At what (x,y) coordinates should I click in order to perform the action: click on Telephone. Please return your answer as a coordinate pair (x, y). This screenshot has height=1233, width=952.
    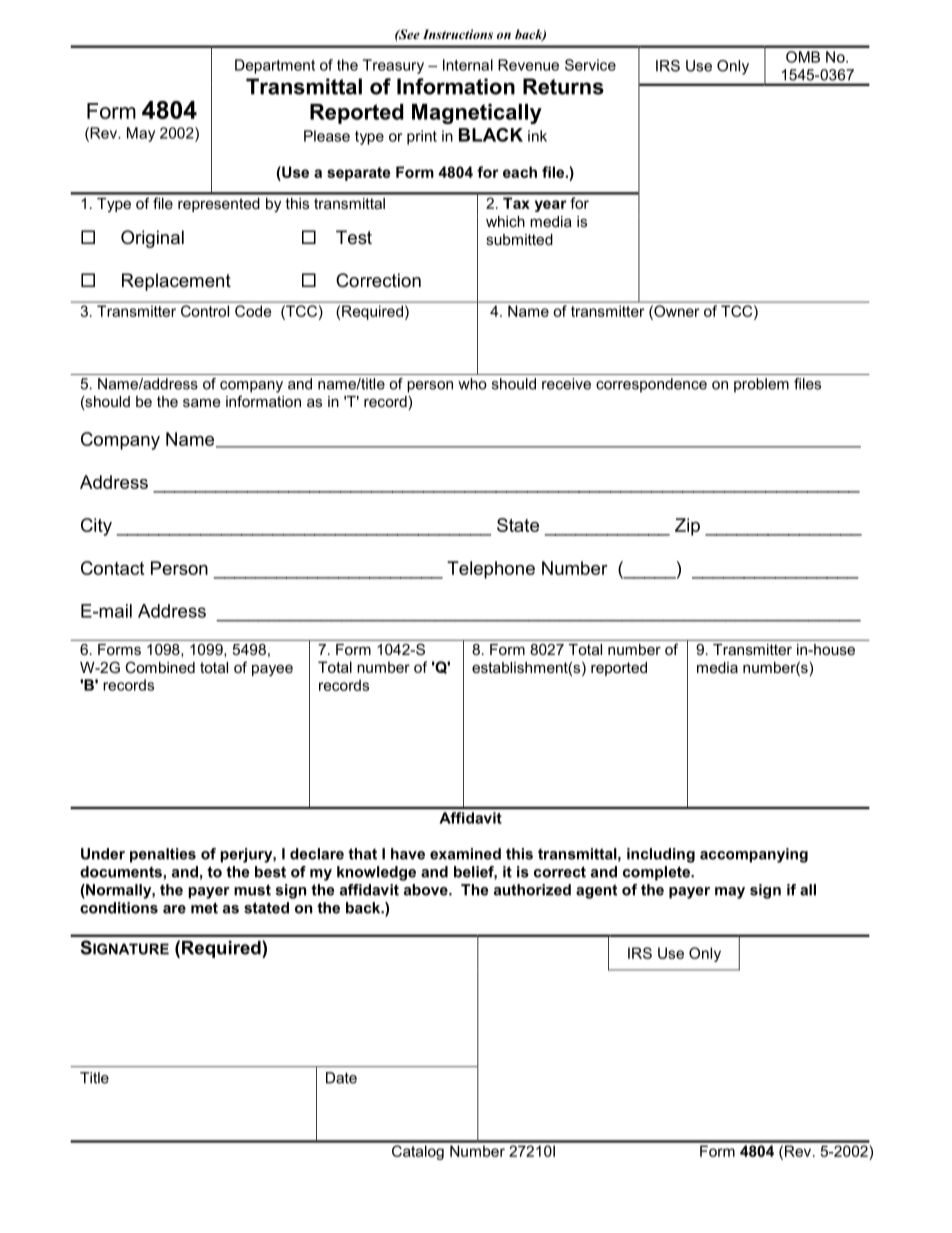
    Looking at the image, I should click on (491, 570).
